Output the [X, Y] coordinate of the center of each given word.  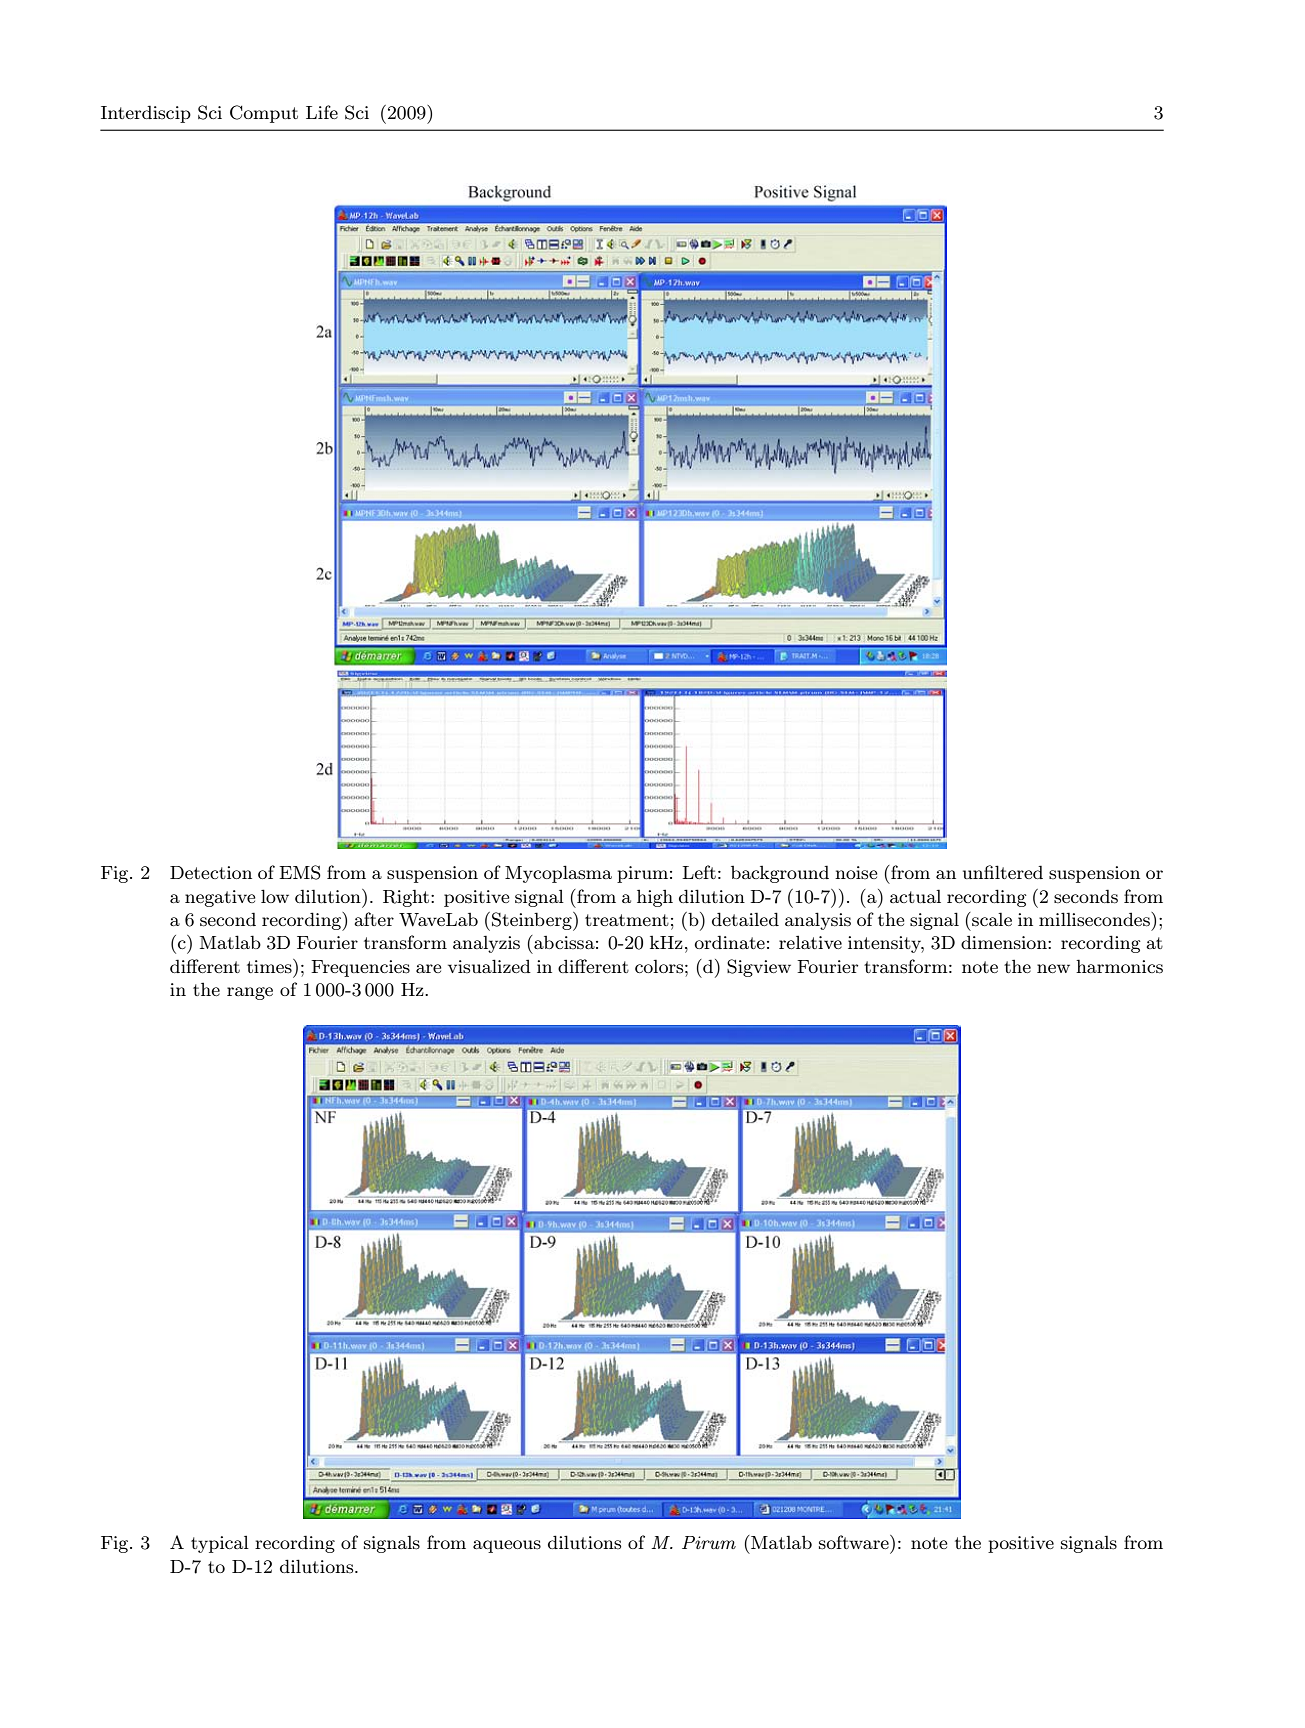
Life [322, 112]
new [1053, 968]
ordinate [730, 942]
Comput [264, 114]
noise [856, 872]
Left [699, 872]
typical [220, 1544]
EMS [300, 872]
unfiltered [1003, 872]
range [250, 993]
